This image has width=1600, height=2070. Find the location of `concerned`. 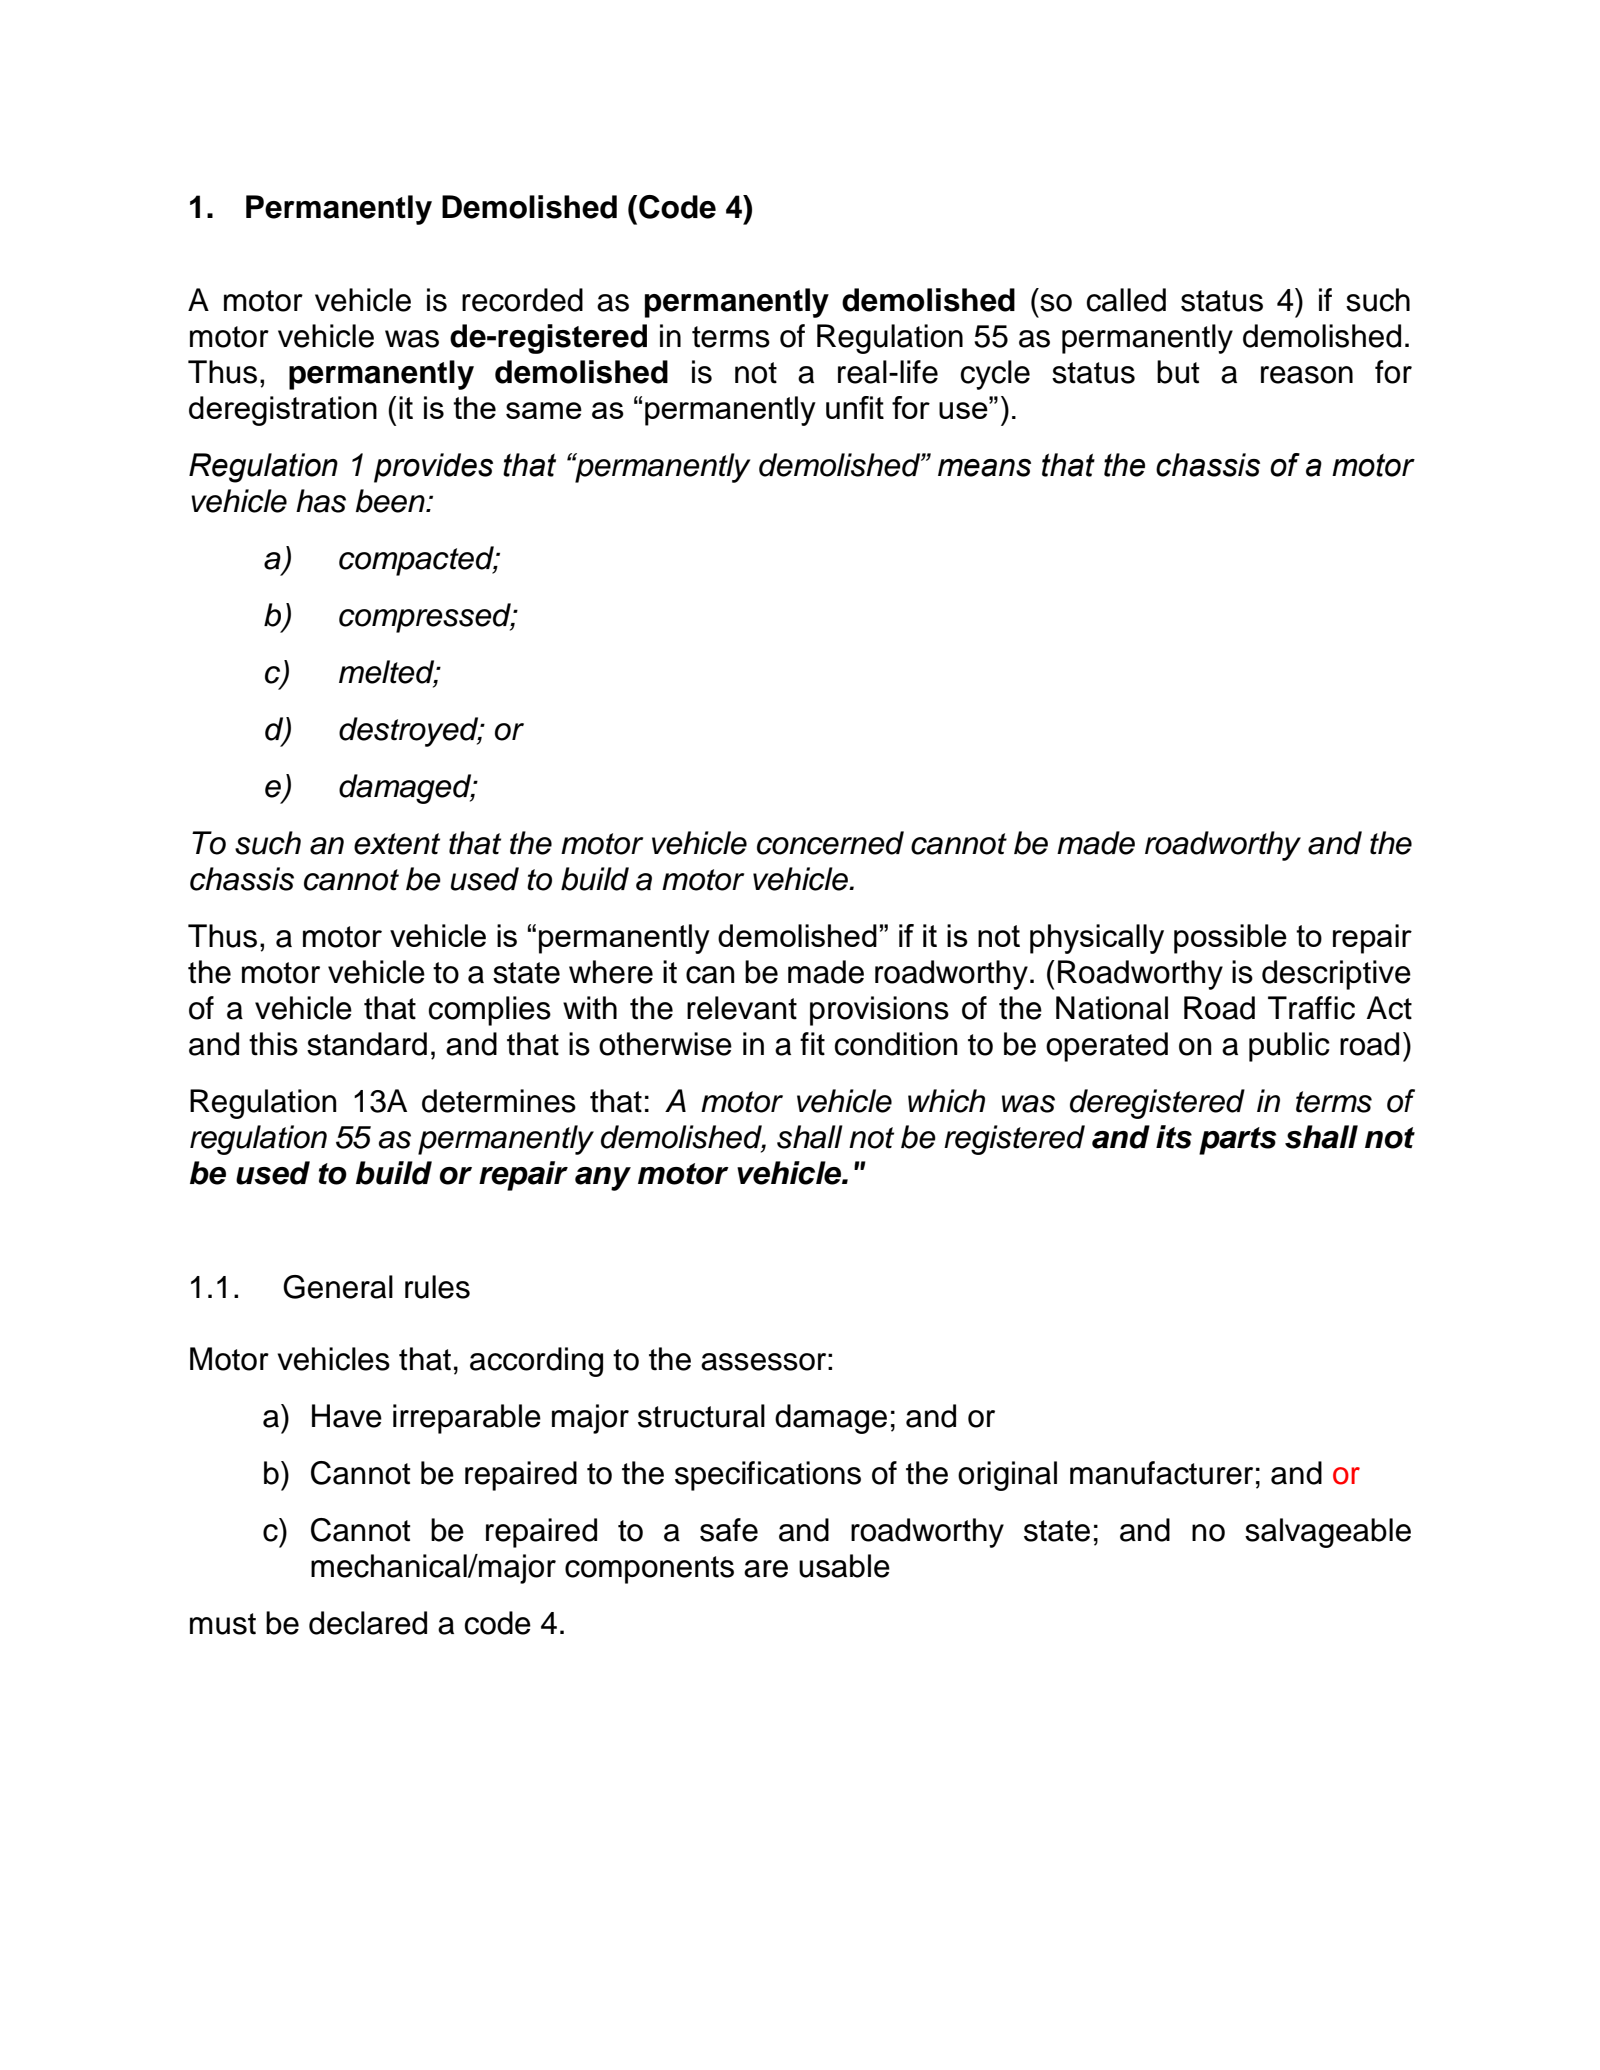

concerned is located at coordinates (830, 843).
